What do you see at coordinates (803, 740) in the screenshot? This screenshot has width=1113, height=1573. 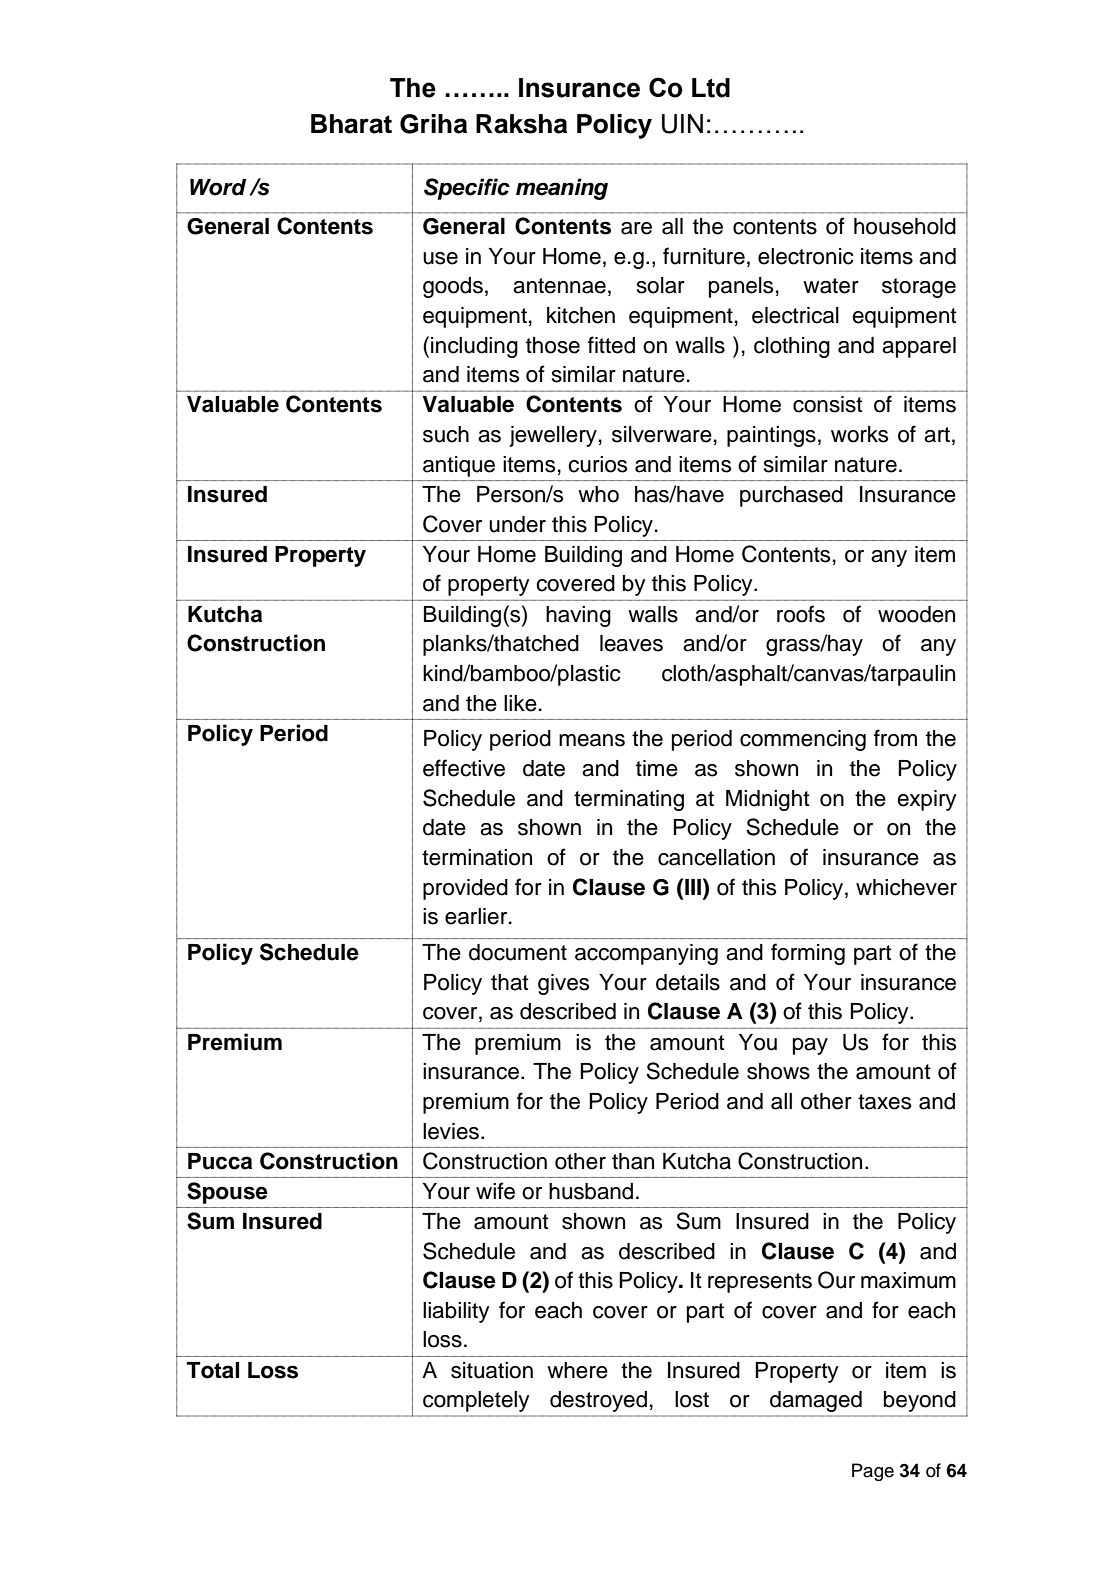 I see `commencing` at bounding box center [803, 740].
